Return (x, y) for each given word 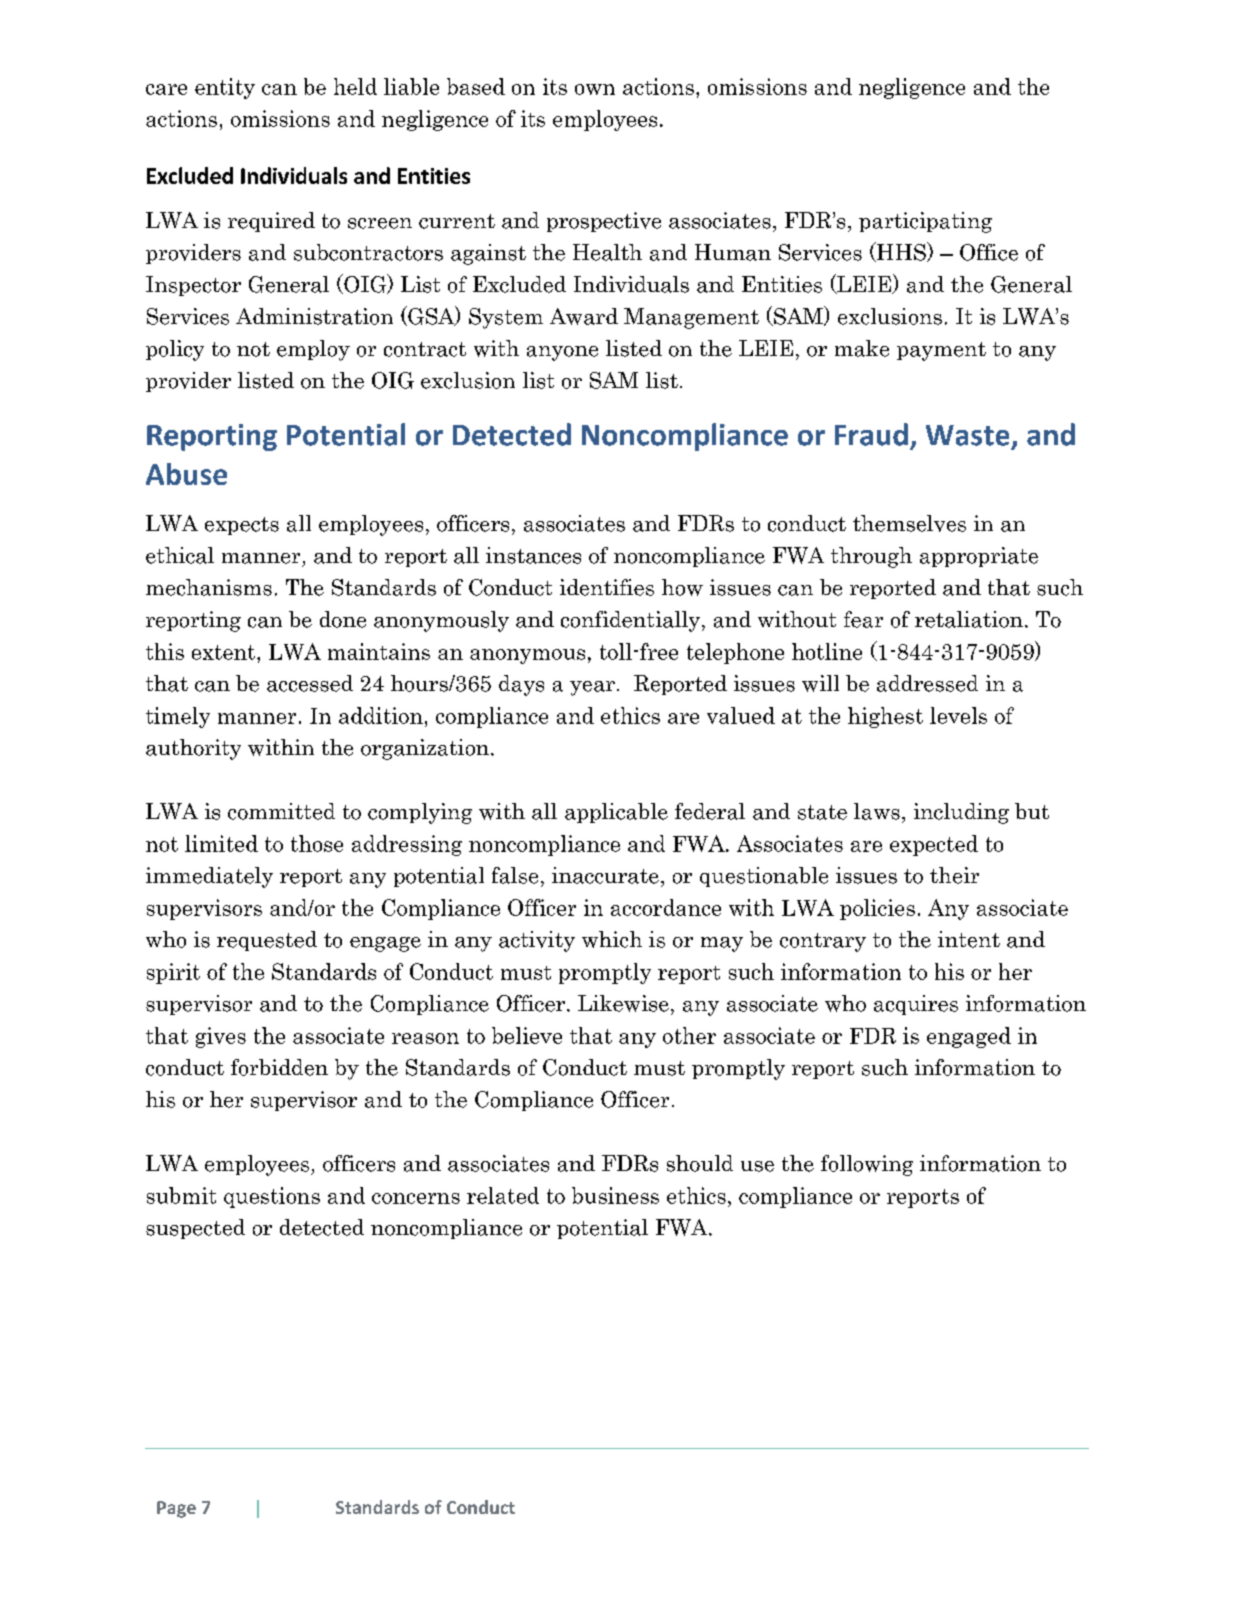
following (867, 1165)
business (615, 1195)
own (595, 89)
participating (925, 222)
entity (225, 88)
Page (176, 1509)
